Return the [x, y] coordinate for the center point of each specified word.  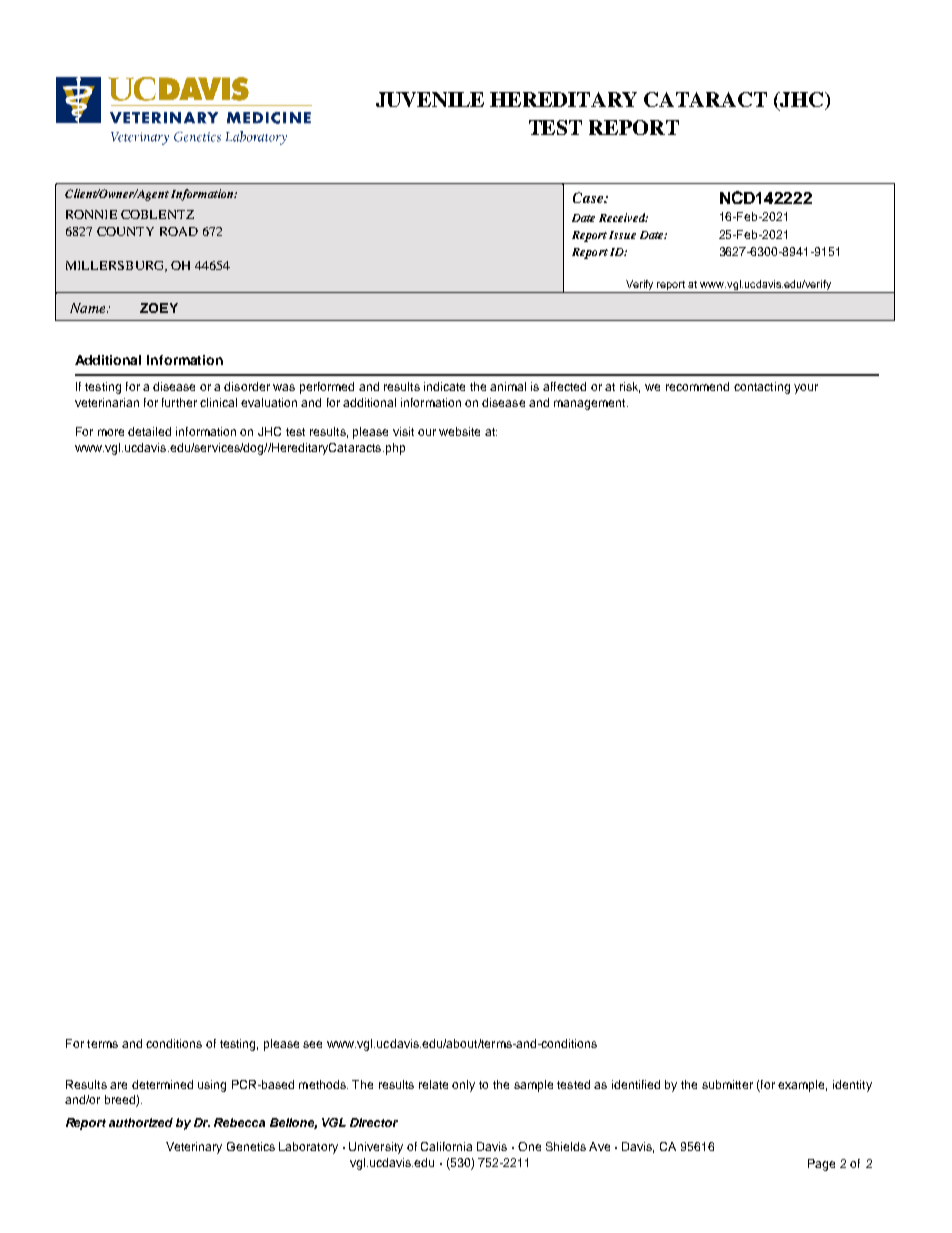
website [459, 431]
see [312, 1044]
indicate [444, 386]
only [463, 1086]
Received [623, 217]
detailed [149, 431]
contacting [762, 388]
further [179, 402]
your [806, 389]
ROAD [179, 231]
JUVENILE [430, 99]
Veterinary [194, 1148]
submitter [727, 1084]
